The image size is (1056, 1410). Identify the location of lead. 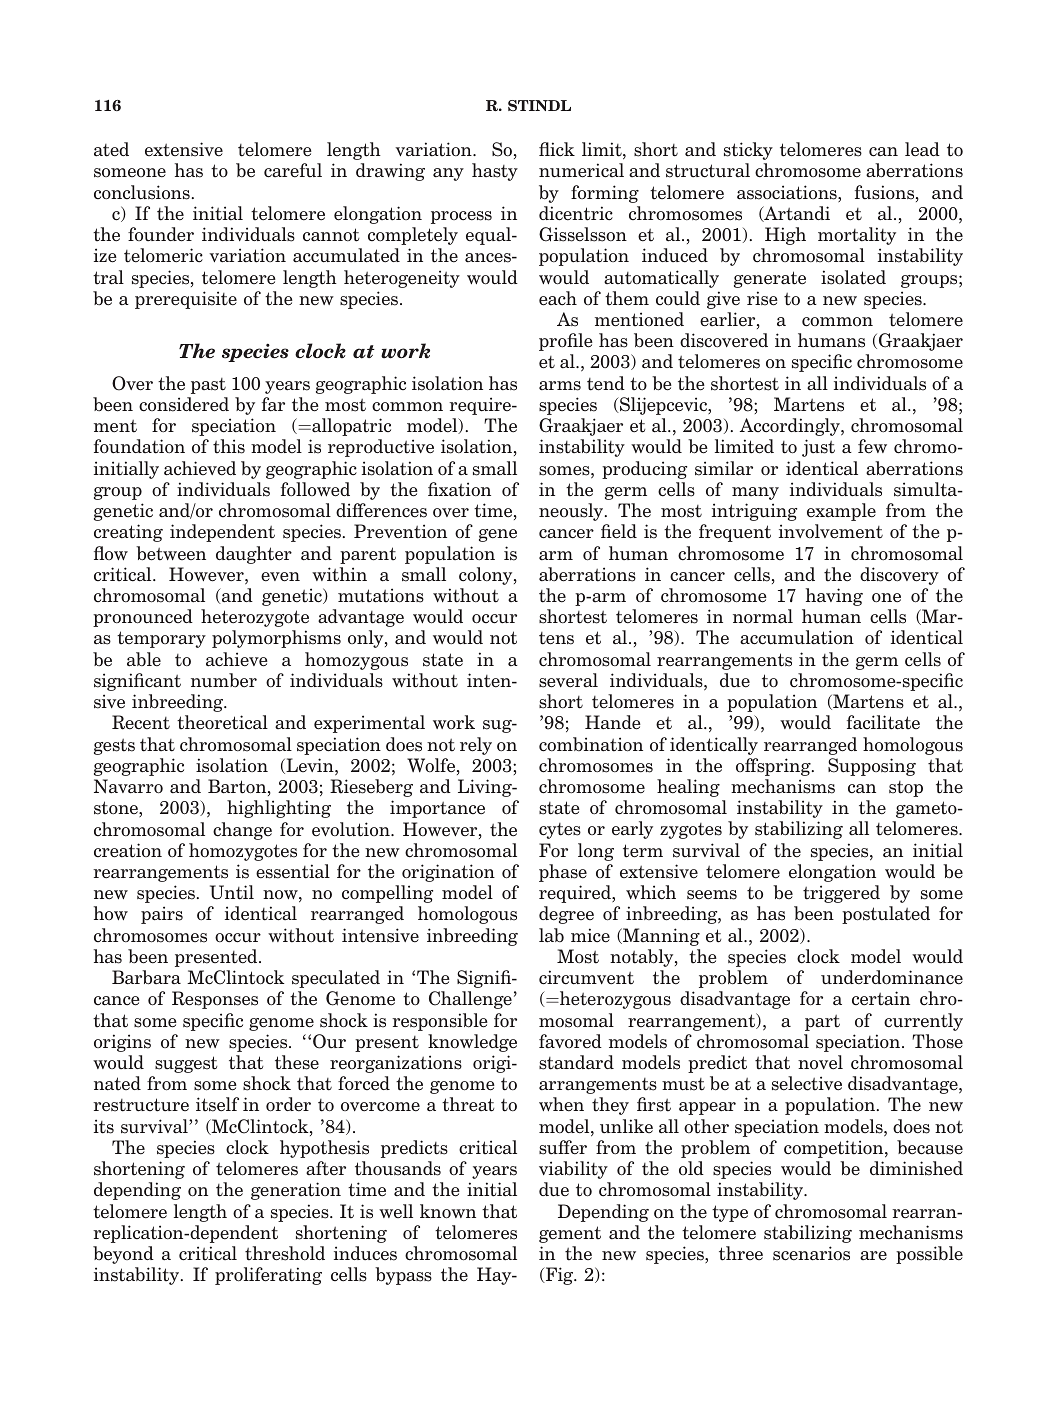
(922, 149).
